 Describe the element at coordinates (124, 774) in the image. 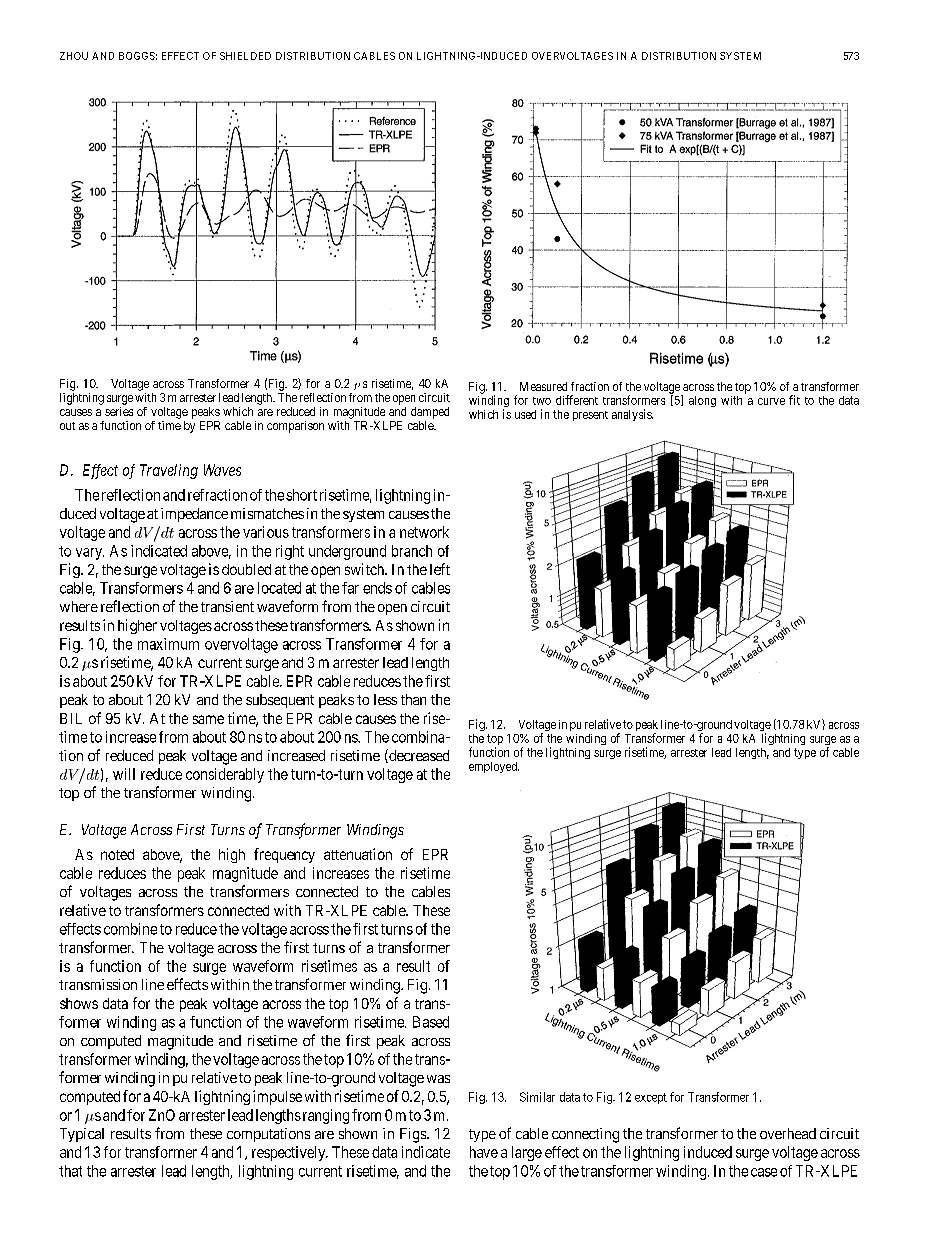

I see `will` at that location.
